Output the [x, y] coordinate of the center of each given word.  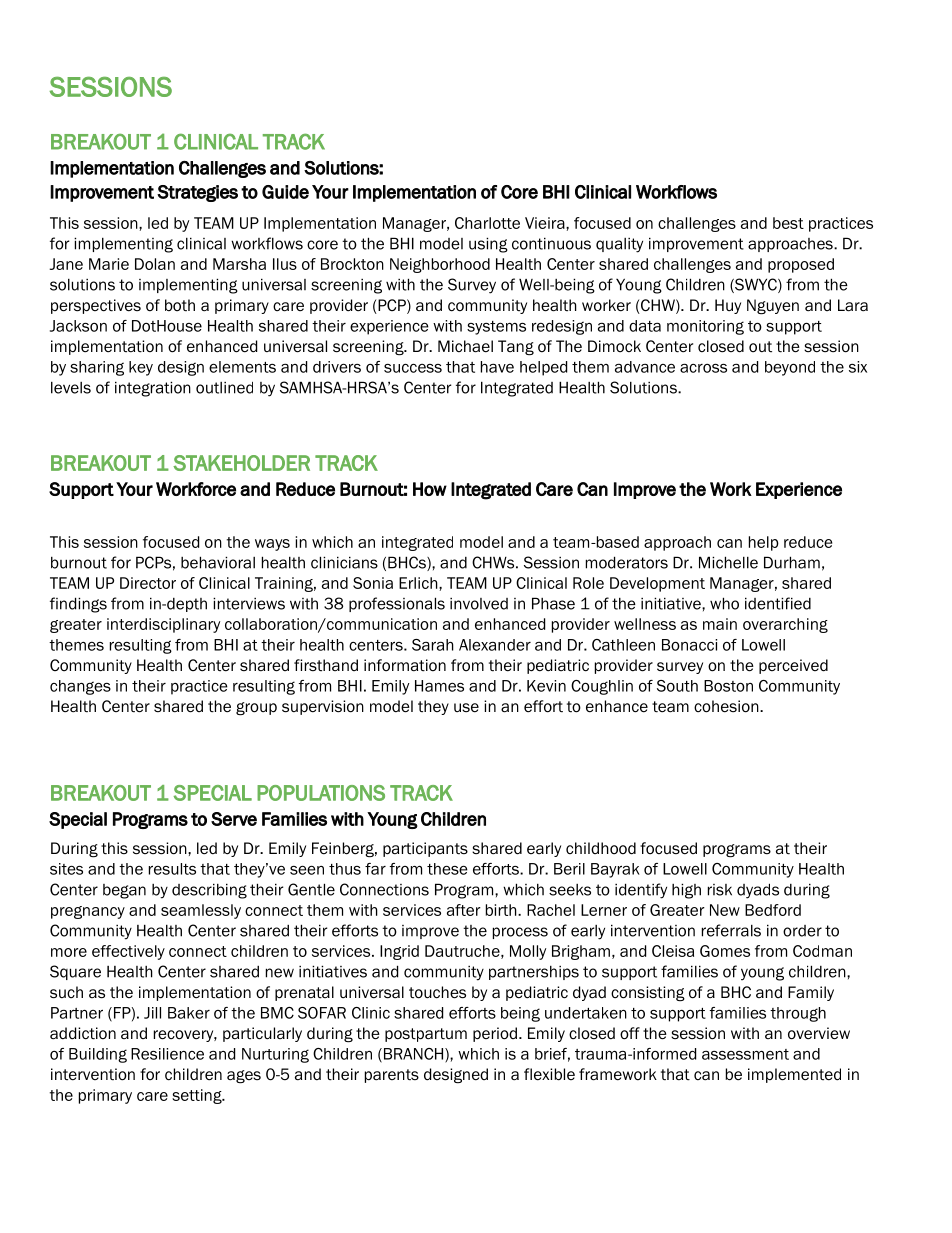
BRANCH [413, 1055]
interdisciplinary [163, 625]
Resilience [167, 1054]
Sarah [433, 645]
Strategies [197, 193]
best [788, 223]
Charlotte [487, 223]
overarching [785, 625]
